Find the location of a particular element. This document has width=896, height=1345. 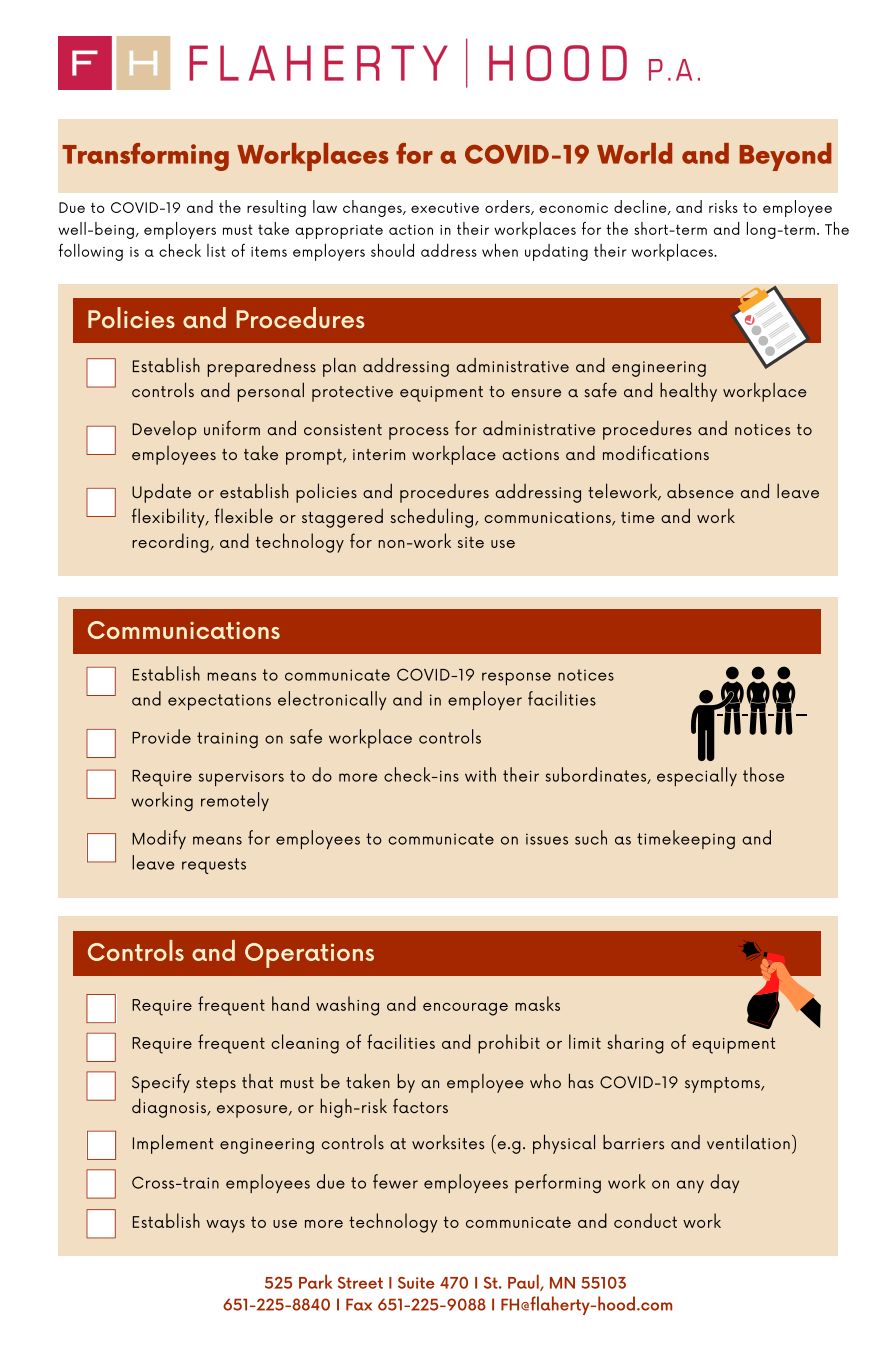

with is located at coordinates (480, 774).
